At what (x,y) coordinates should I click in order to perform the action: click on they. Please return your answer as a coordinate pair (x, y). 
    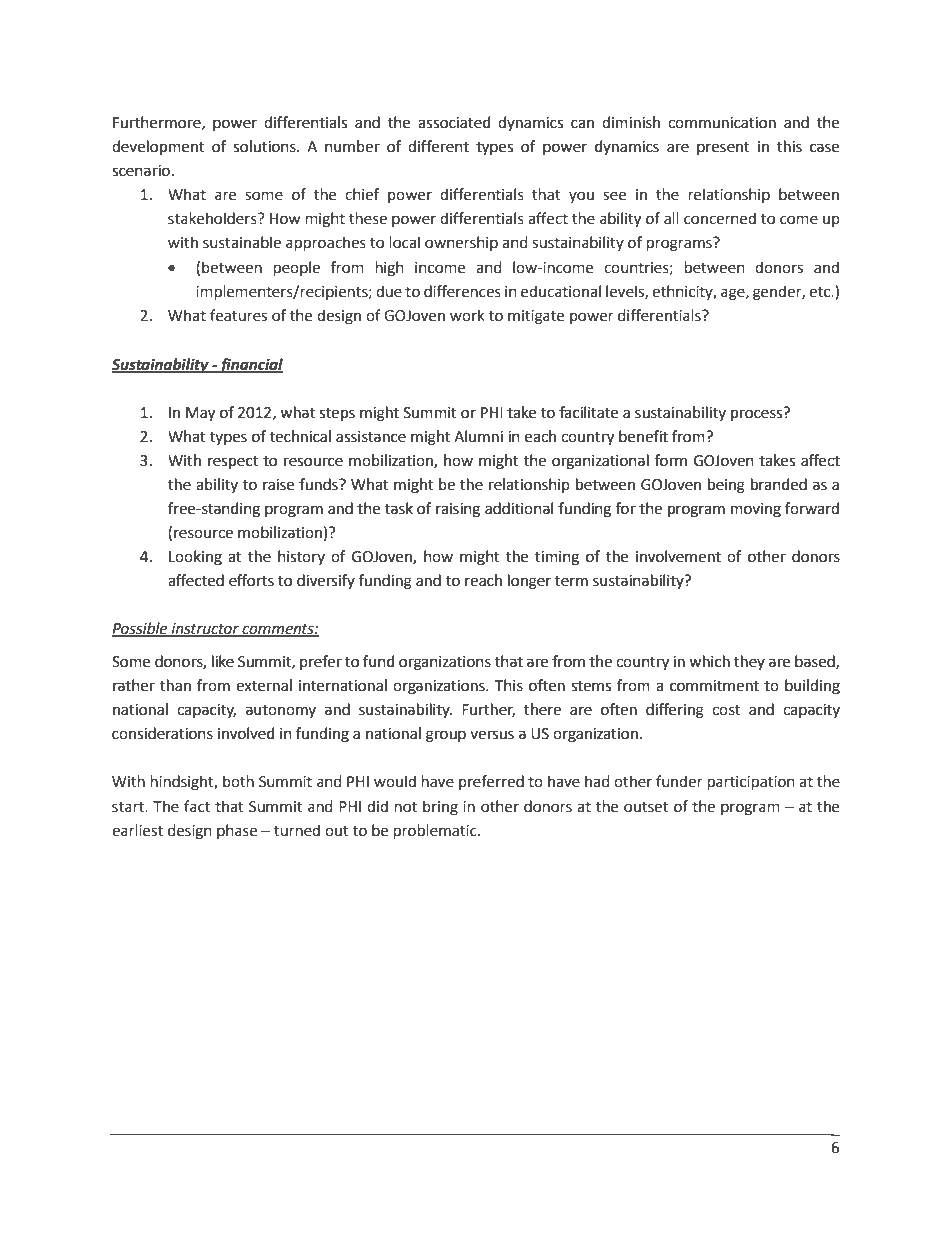
    Looking at the image, I should click on (749, 662).
